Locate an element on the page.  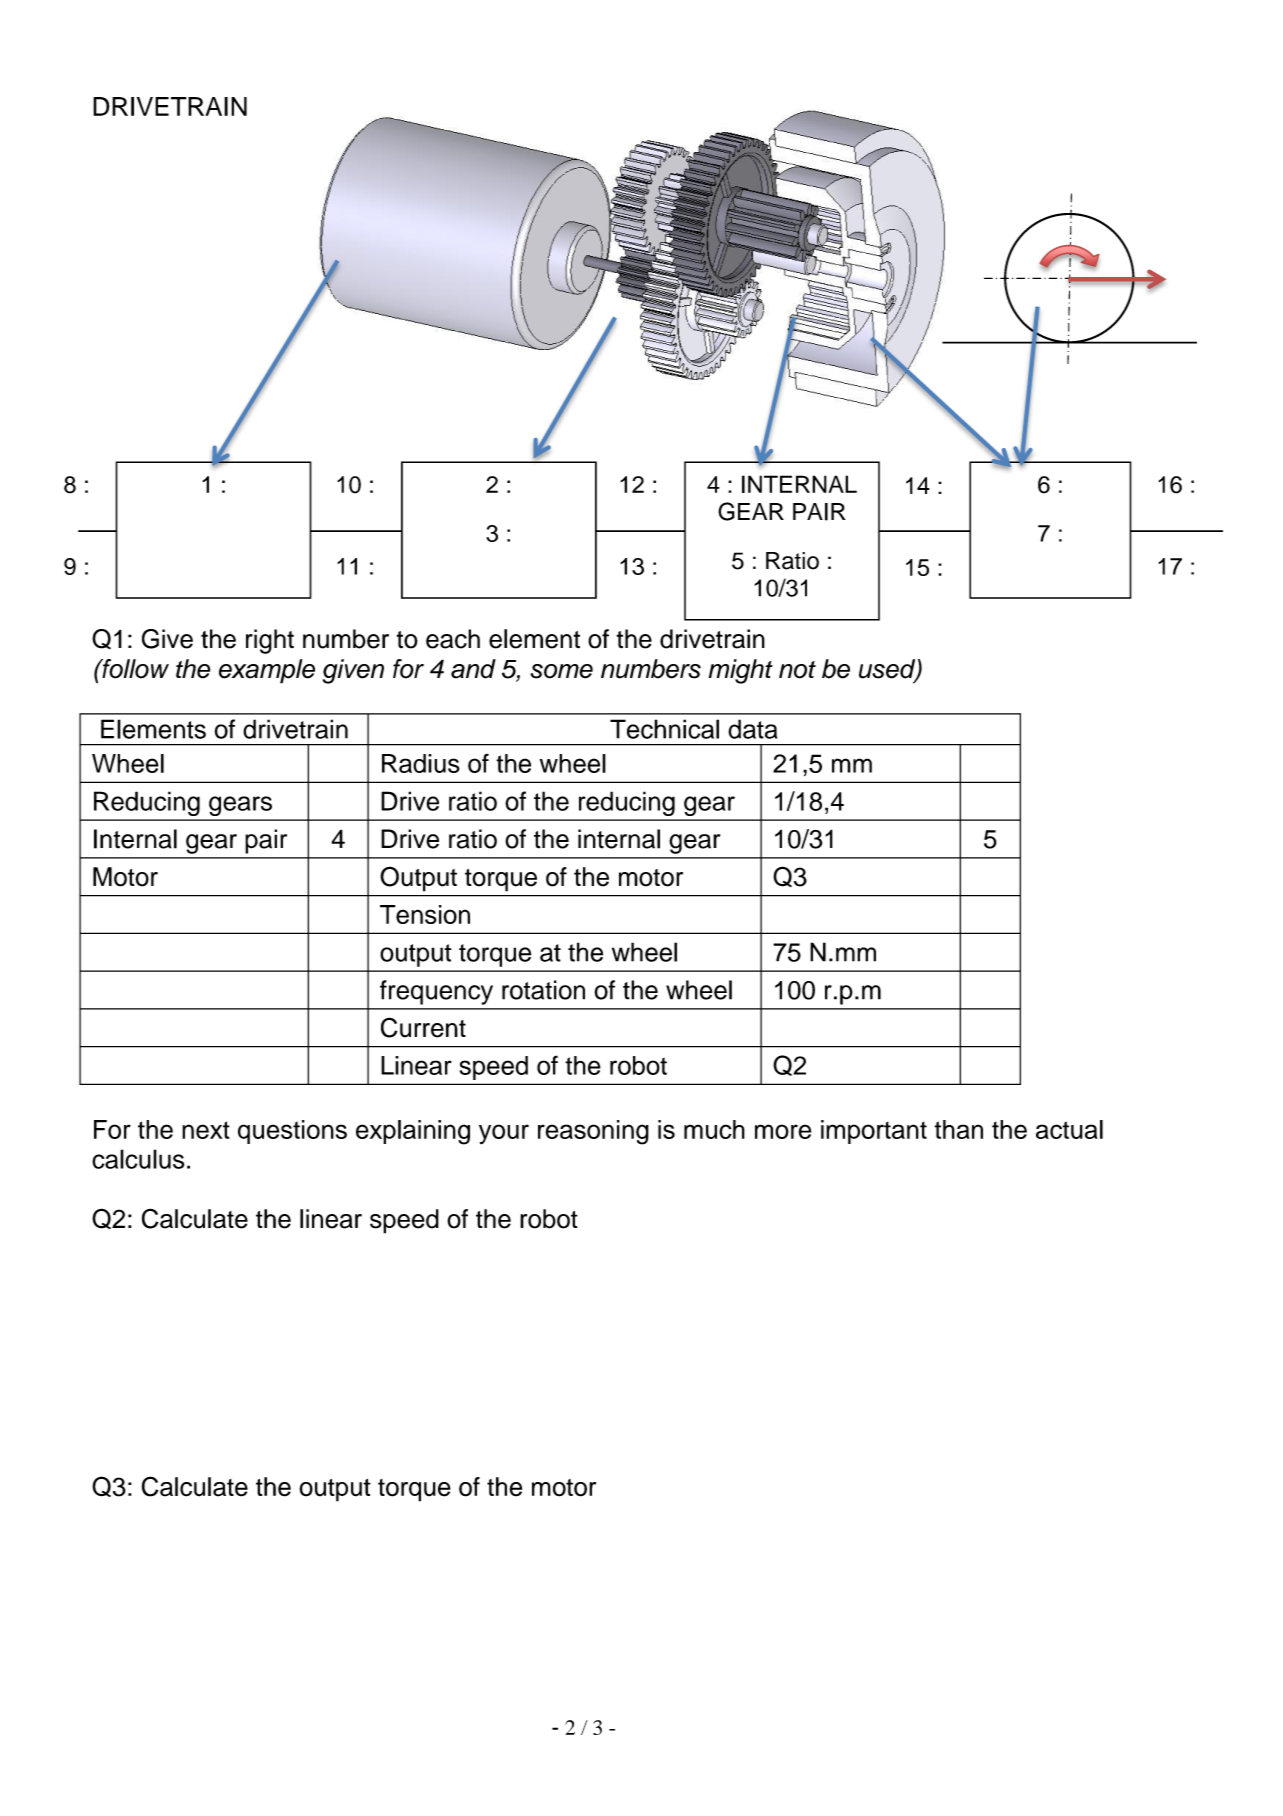
some is located at coordinates (561, 671).
